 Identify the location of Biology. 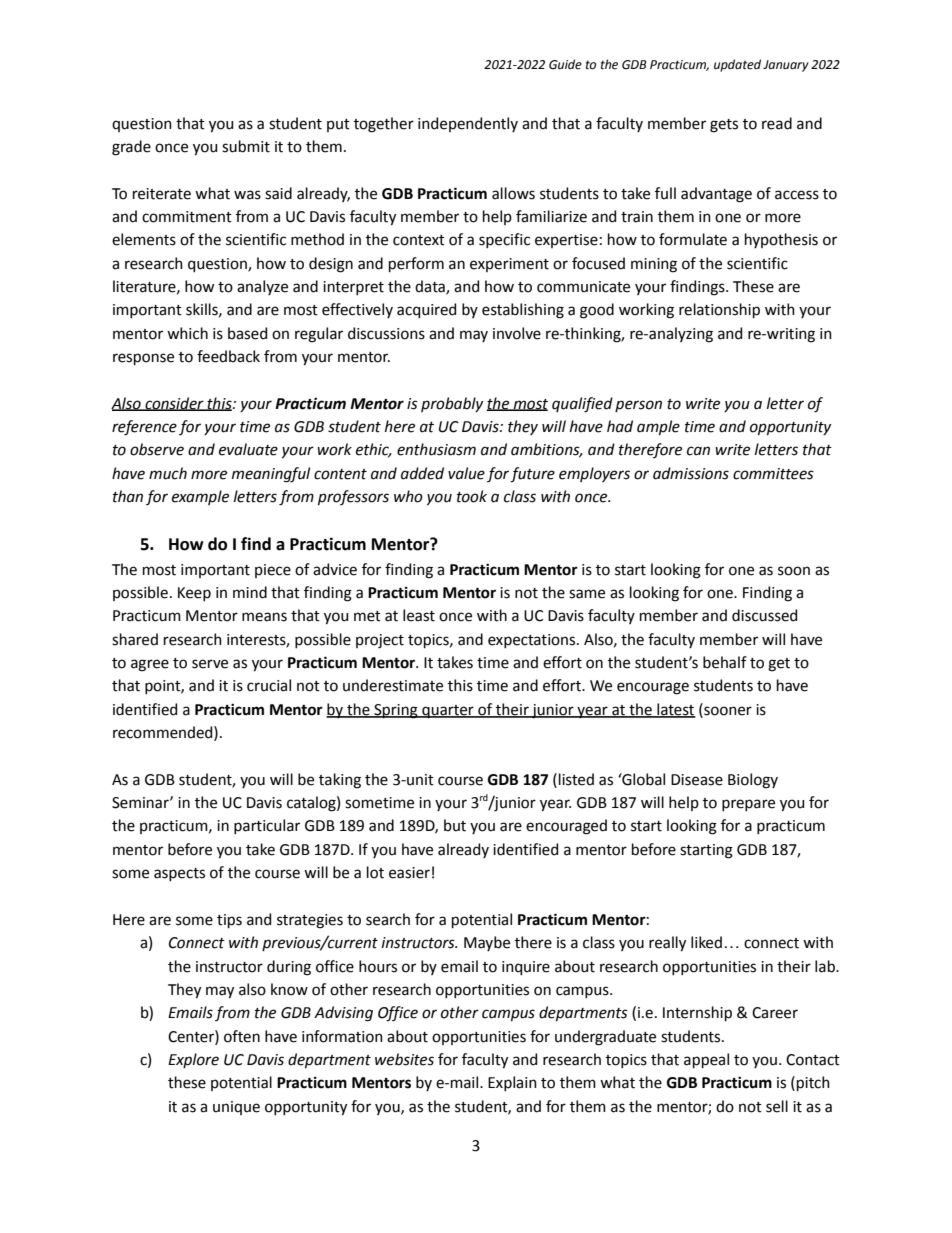
(753, 781).
